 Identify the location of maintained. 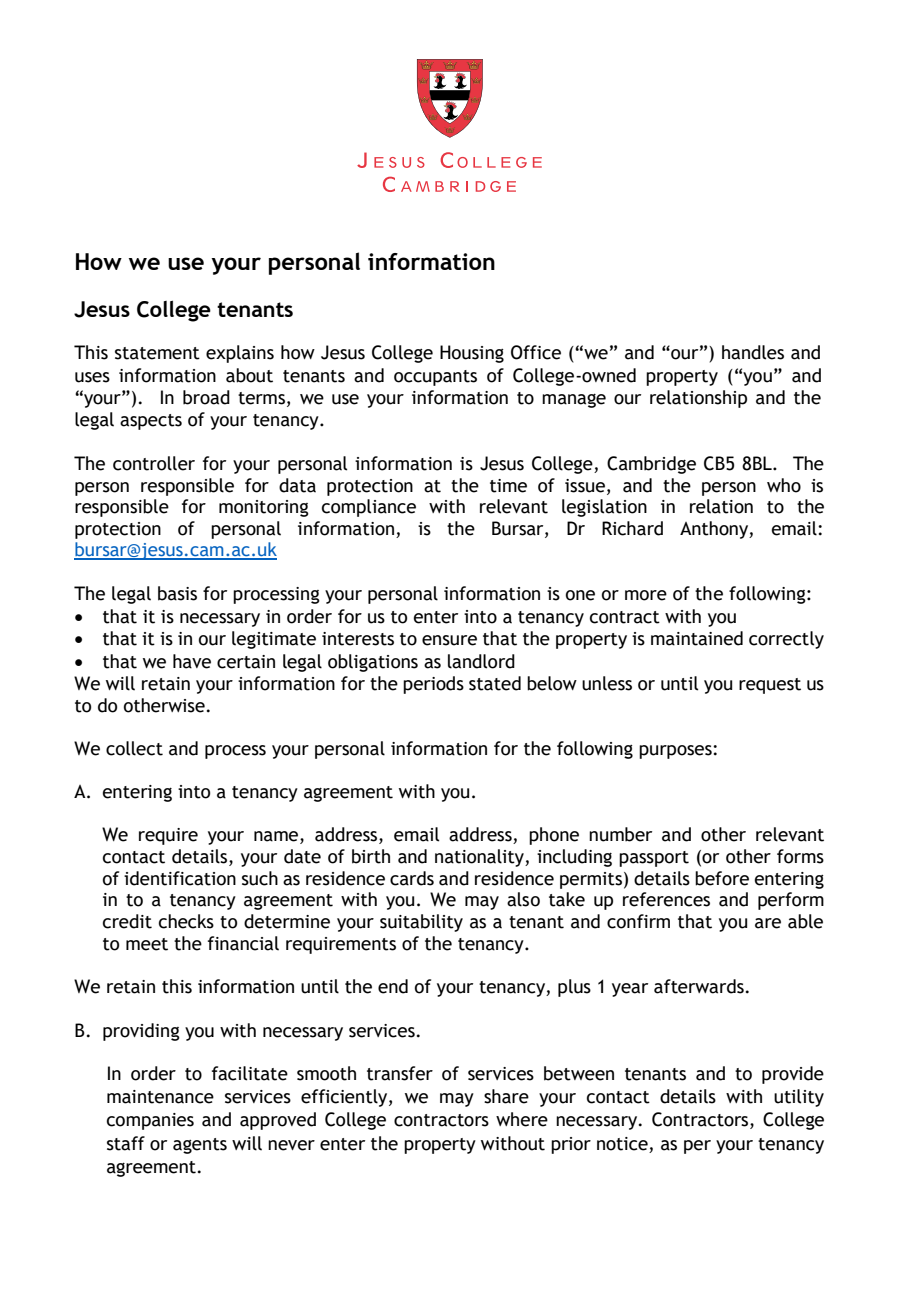
(697, 638).
